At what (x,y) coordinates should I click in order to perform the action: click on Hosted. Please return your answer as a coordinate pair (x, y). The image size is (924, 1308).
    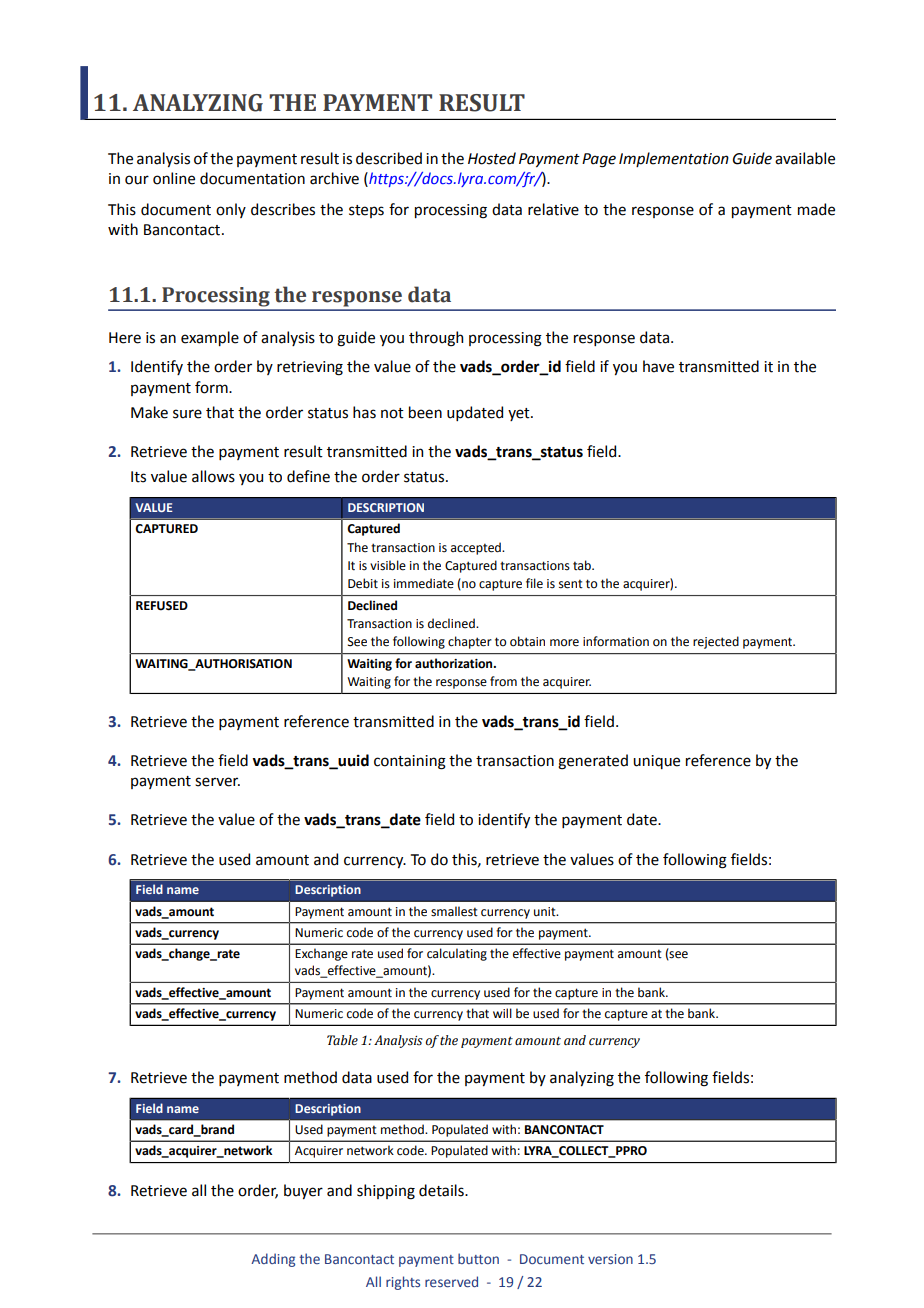
    Looking at the image, I should click on (492, 158).
